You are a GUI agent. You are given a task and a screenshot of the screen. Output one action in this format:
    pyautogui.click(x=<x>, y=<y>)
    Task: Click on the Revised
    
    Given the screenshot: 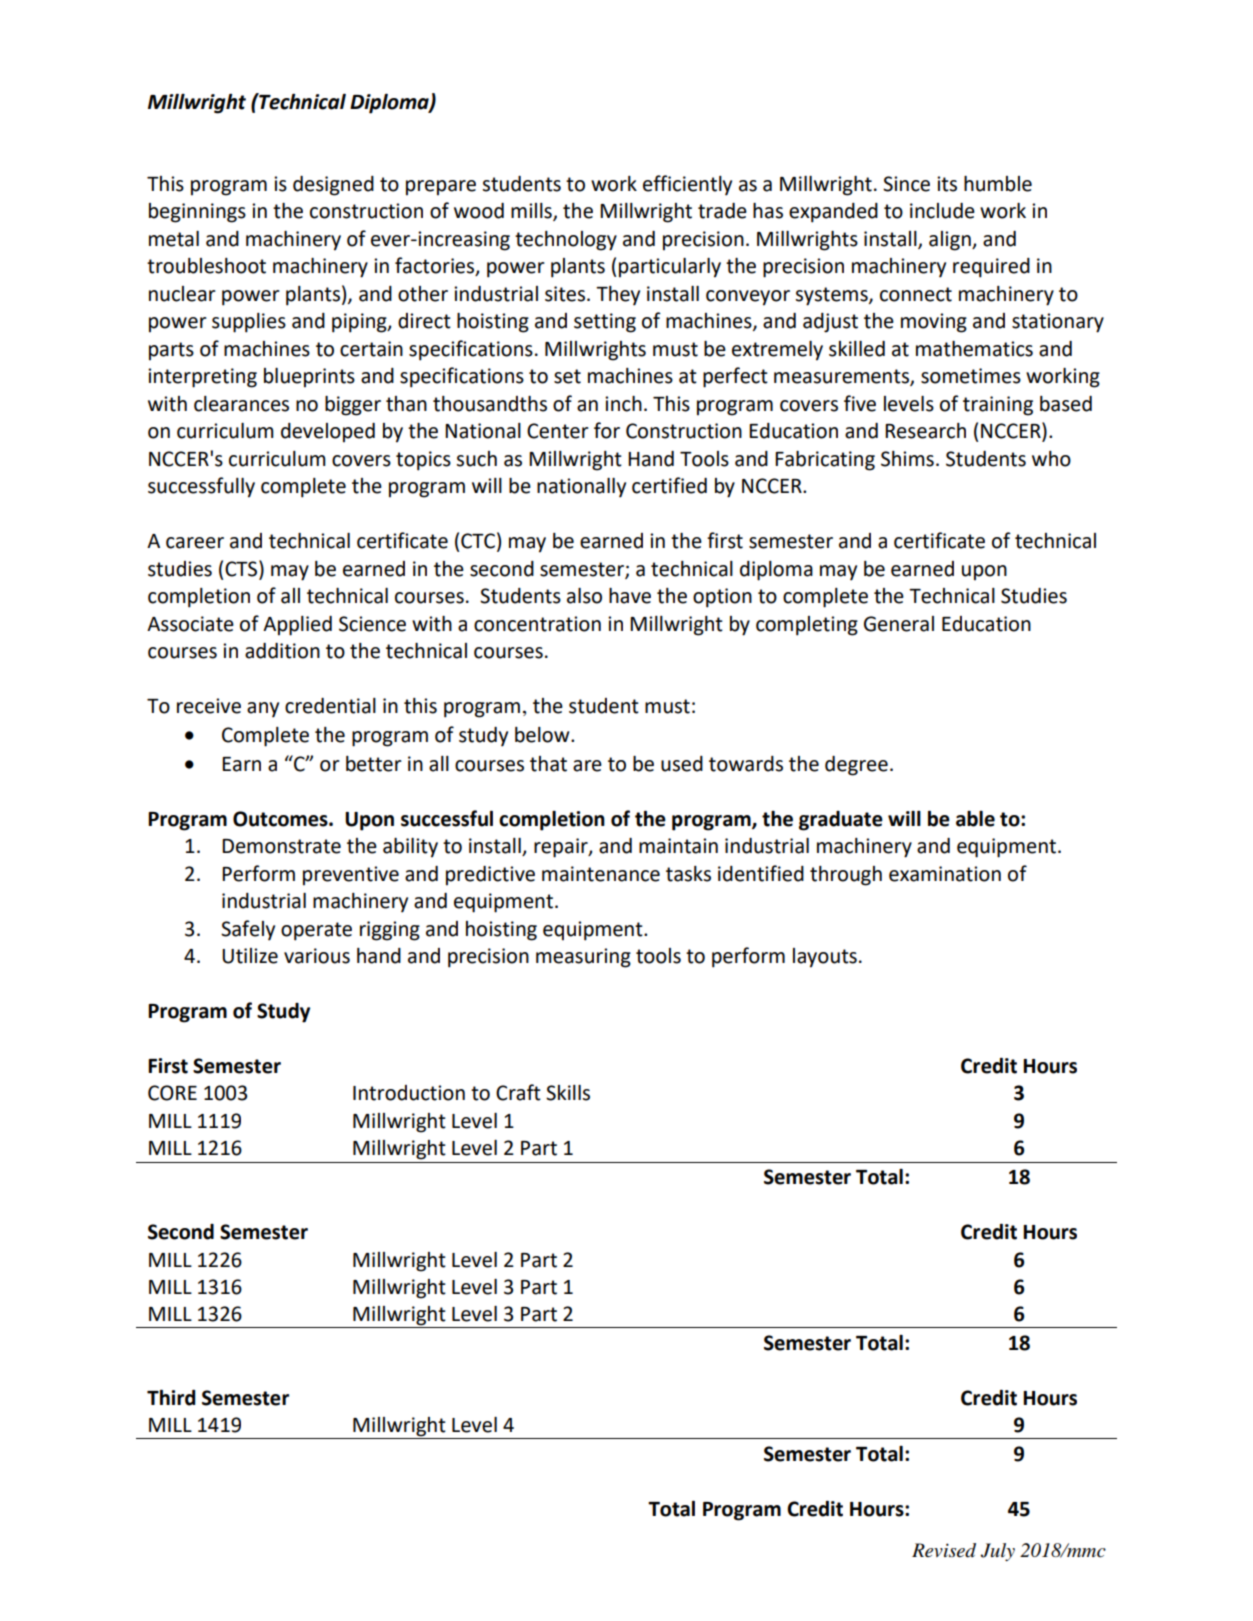 What is the action you would take?
    pyautogui.click(x=944, y=1550)
